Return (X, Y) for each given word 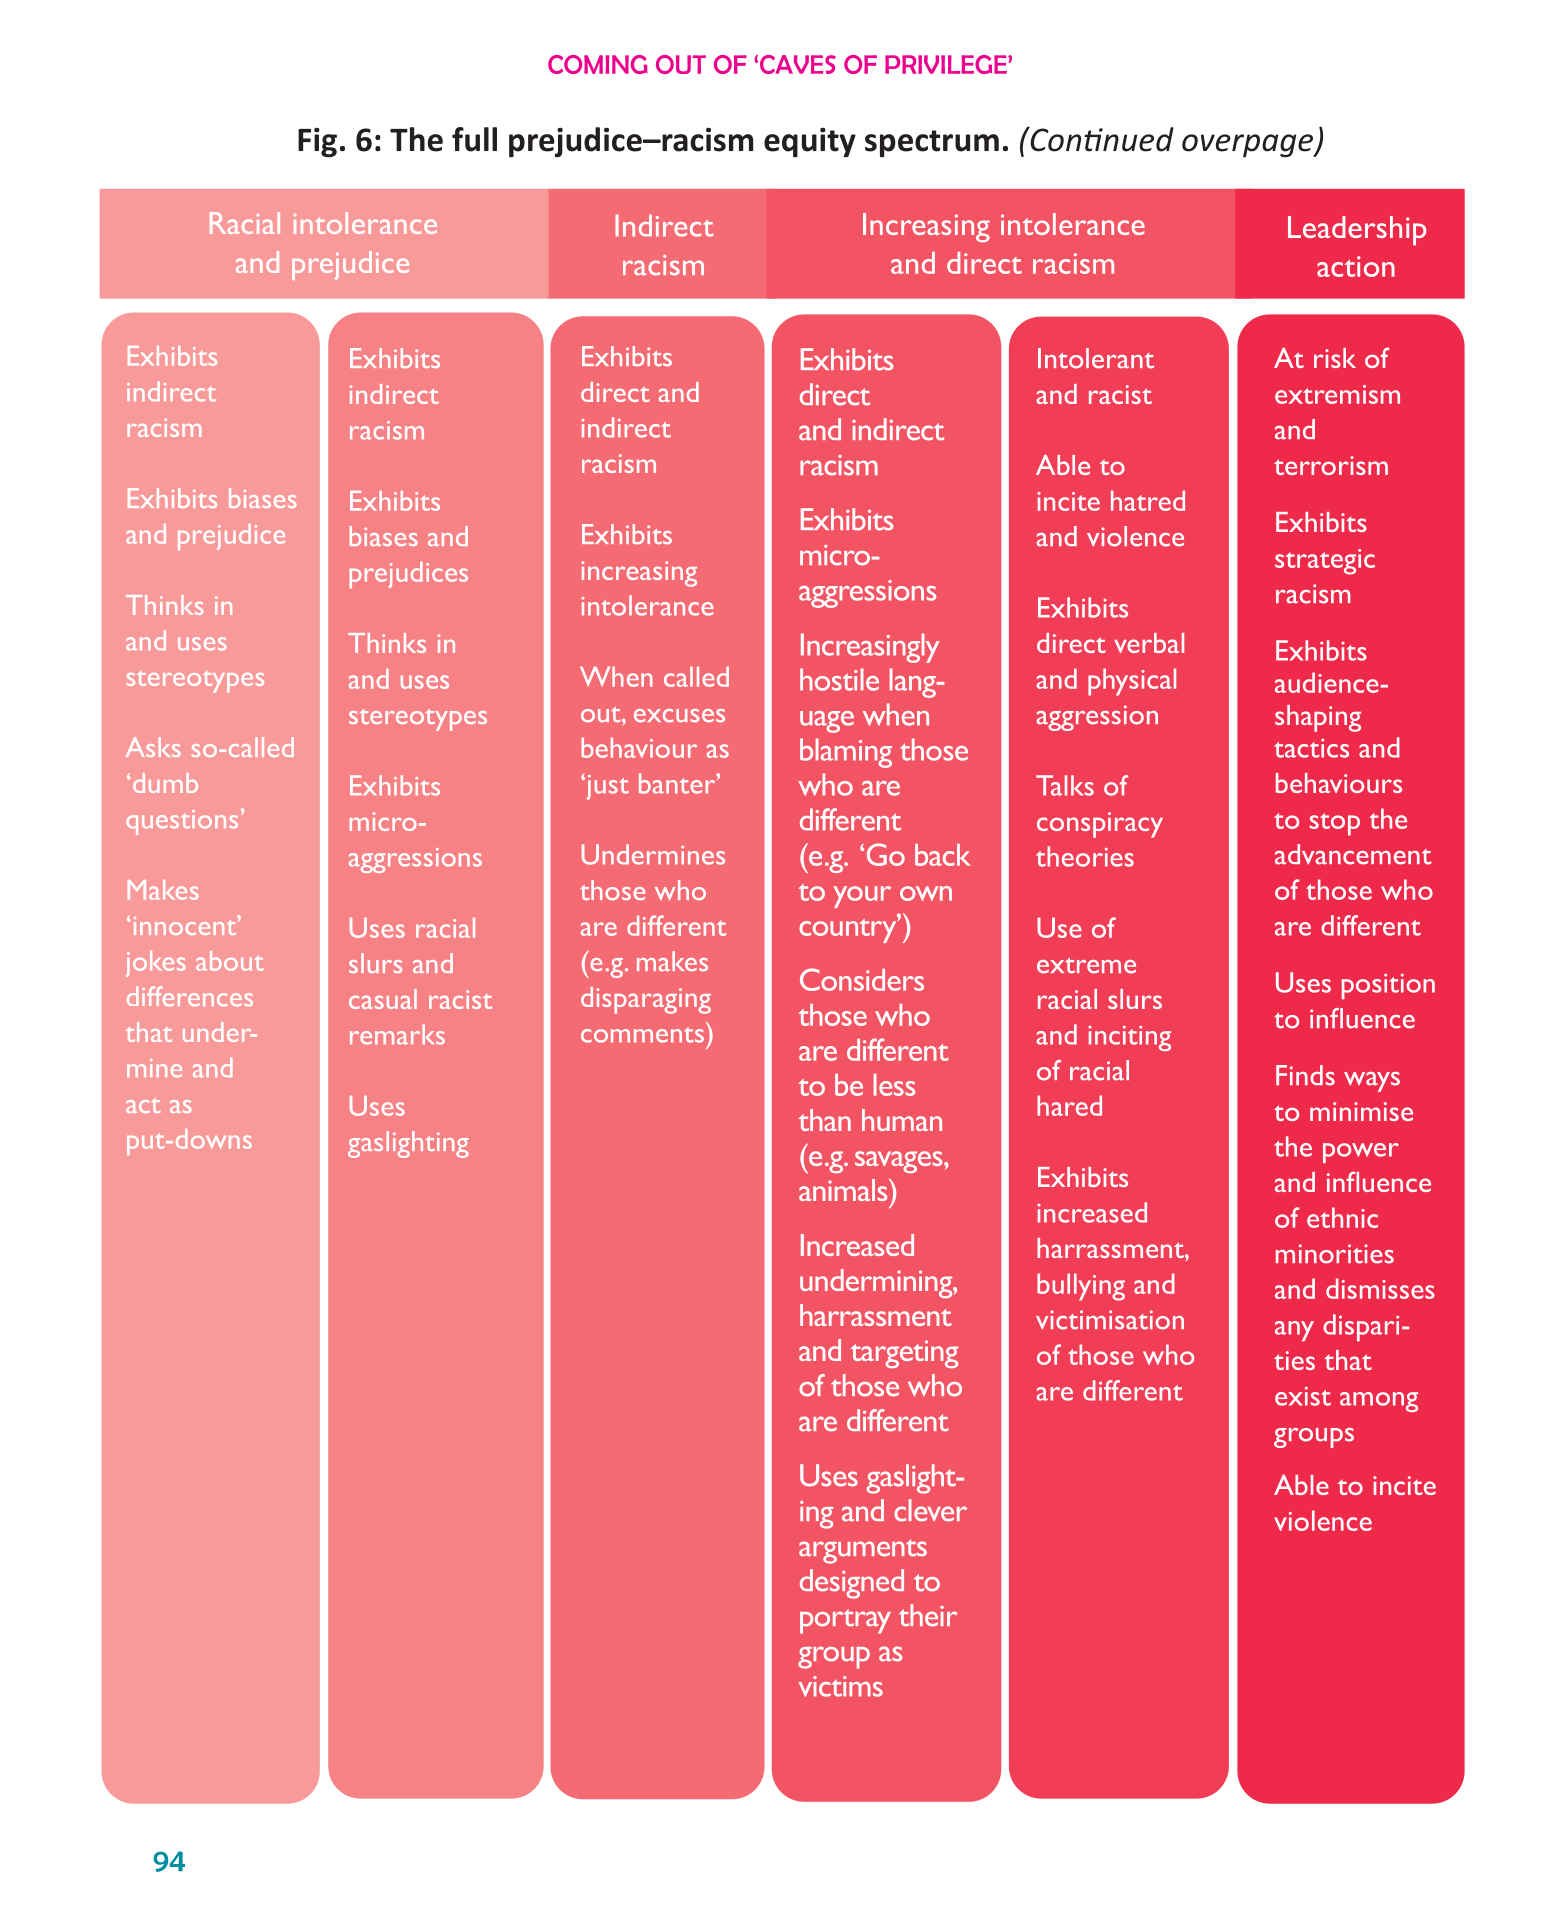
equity (810, 142)
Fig (317, 143)
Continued (1101, 139)
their (928, 1615)
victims (841, 1686)
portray (845, 1621)
